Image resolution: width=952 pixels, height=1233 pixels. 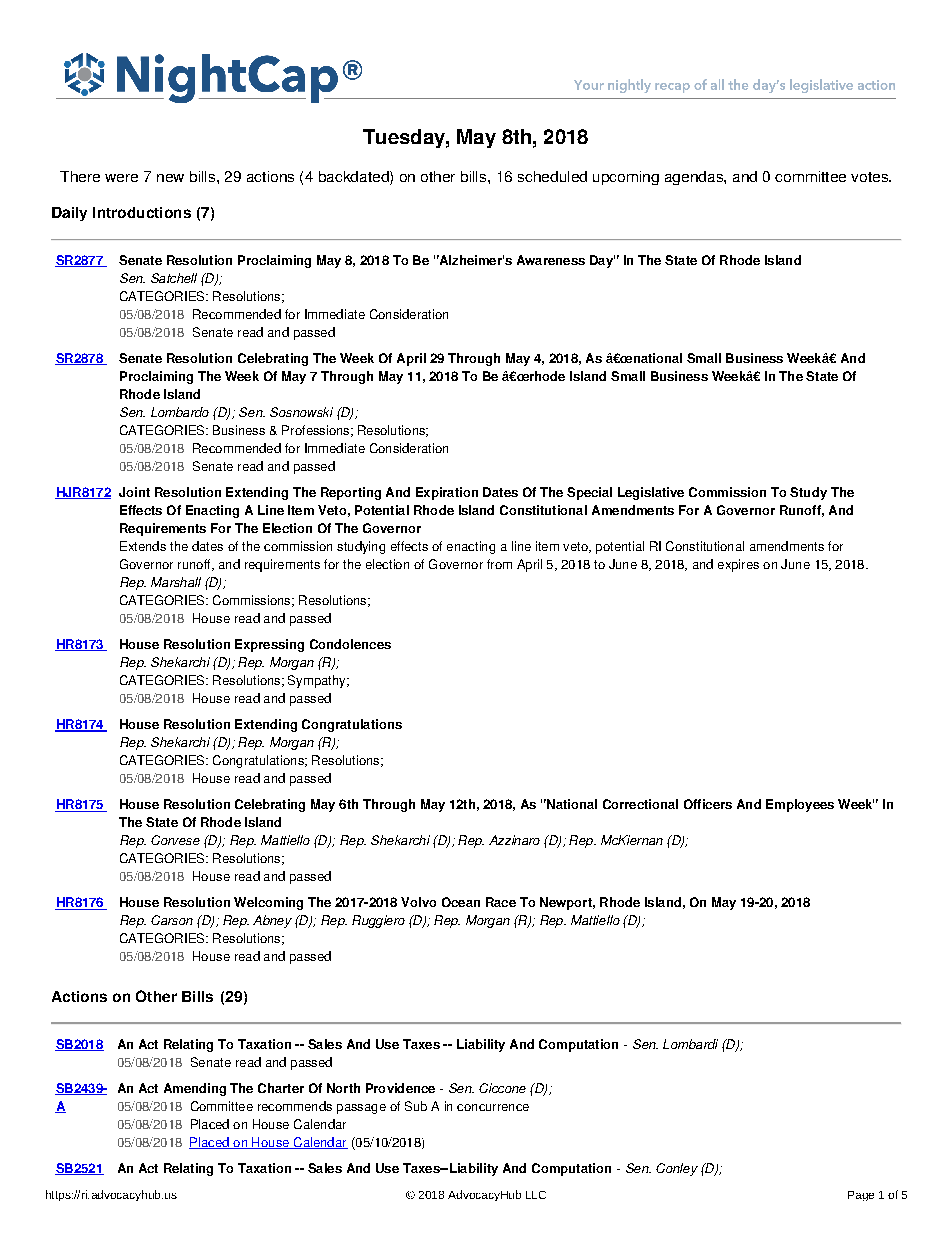 I want to click on Carson, so click(x=172, y=920).
